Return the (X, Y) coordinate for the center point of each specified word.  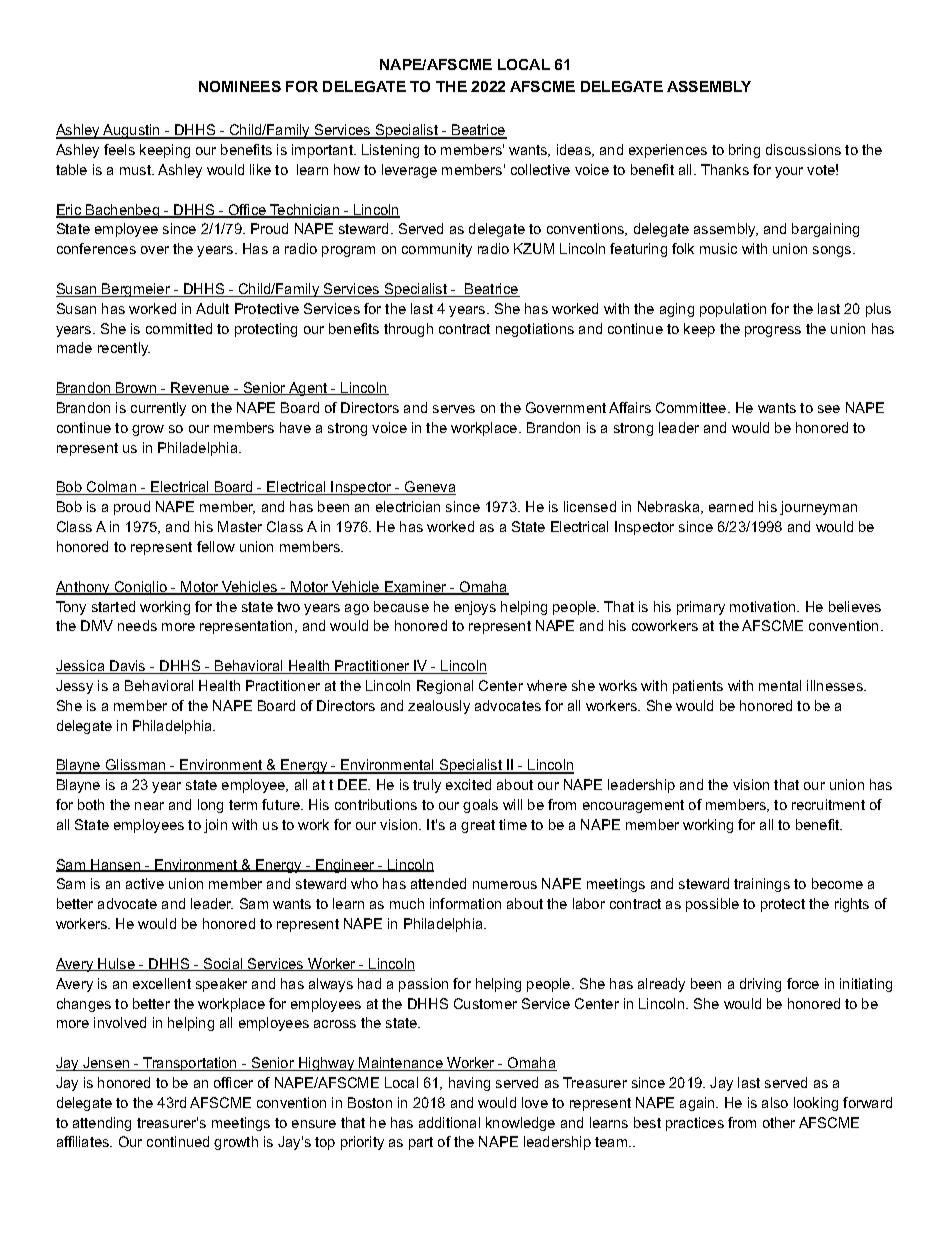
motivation (764, 606)
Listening (390, 151)
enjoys (475, 608)
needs (137, 625)
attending (102, 1124)
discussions (803, 149)
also (775, 1102)
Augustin (132, 131)
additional (449, 1122)
